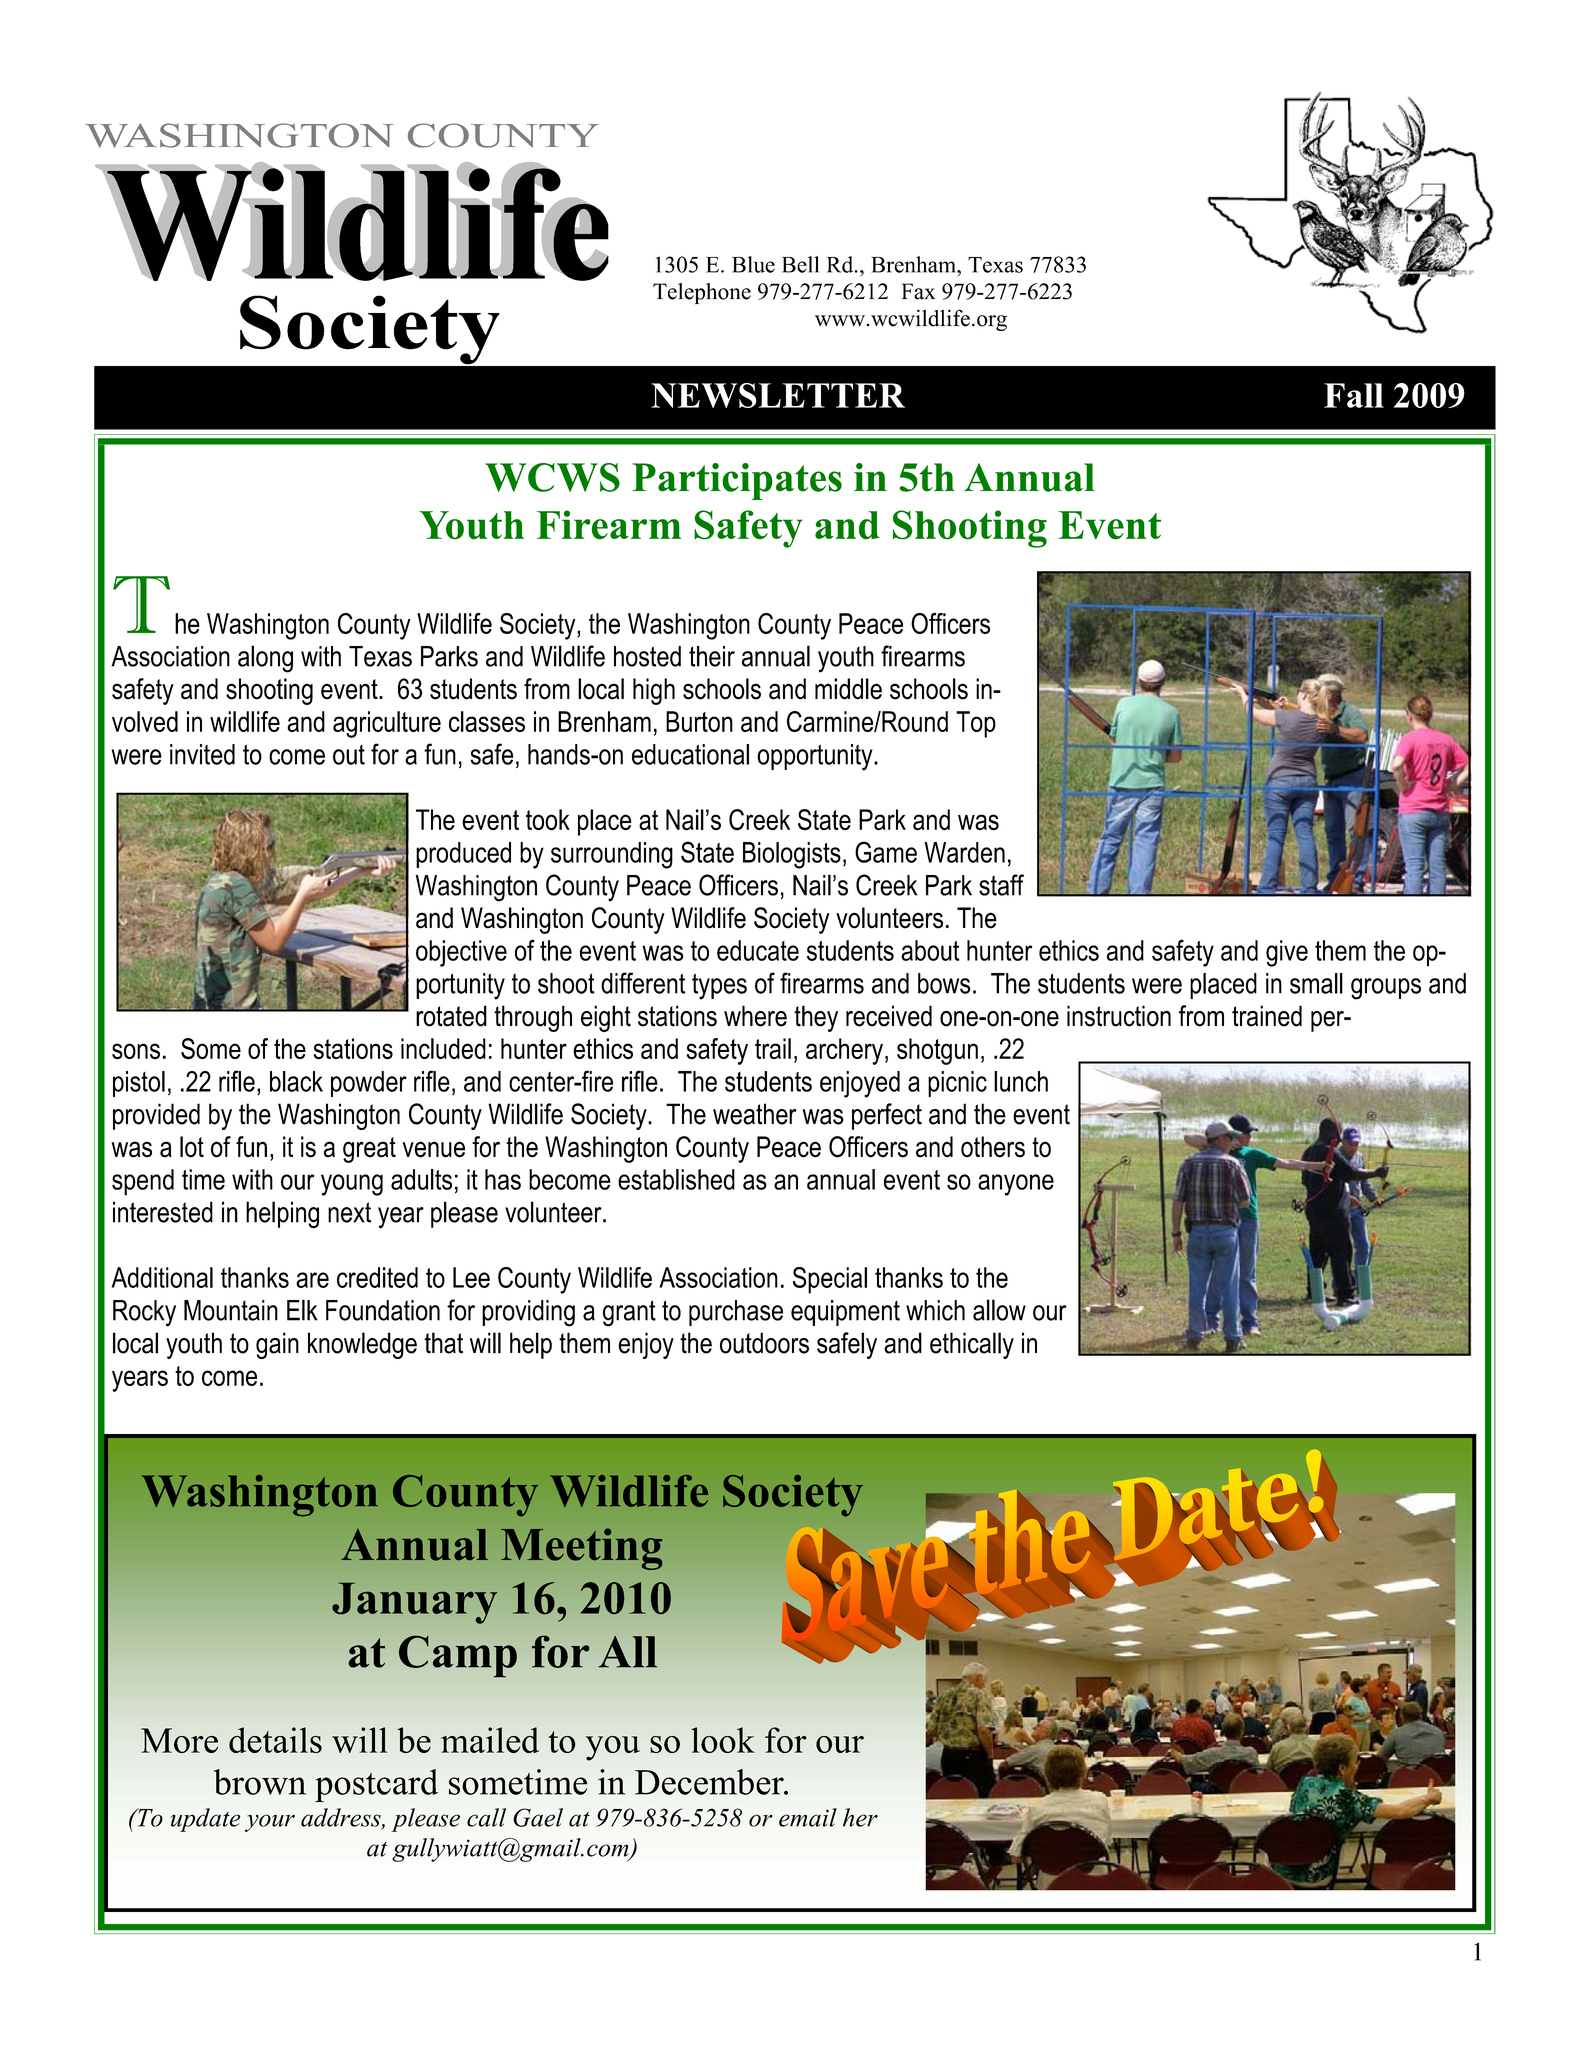 The height and width of the screenshot is (2052, 1585). I want to click on gain, so click(277, 1345).
